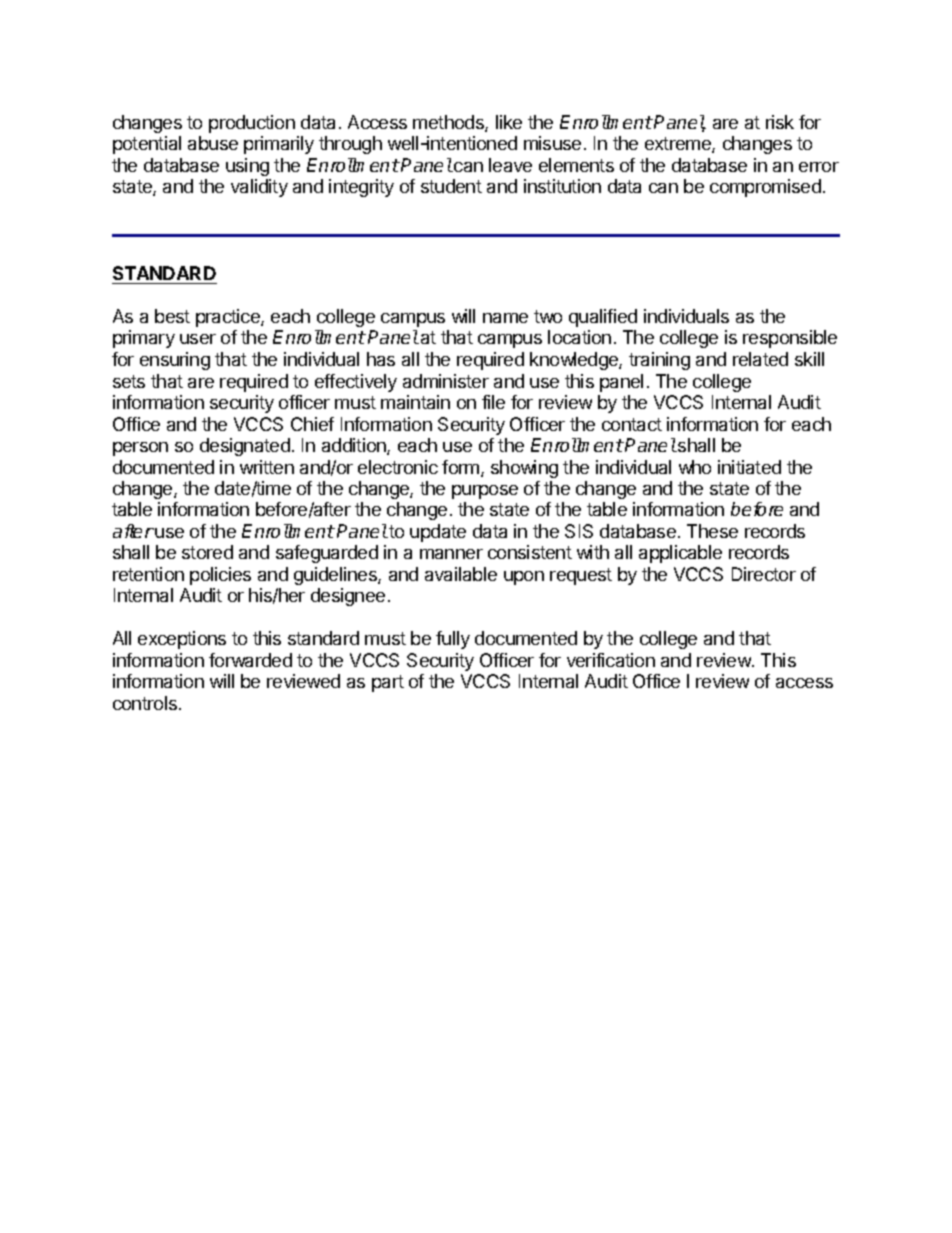  I want to click on designated, so click(245, 447).
